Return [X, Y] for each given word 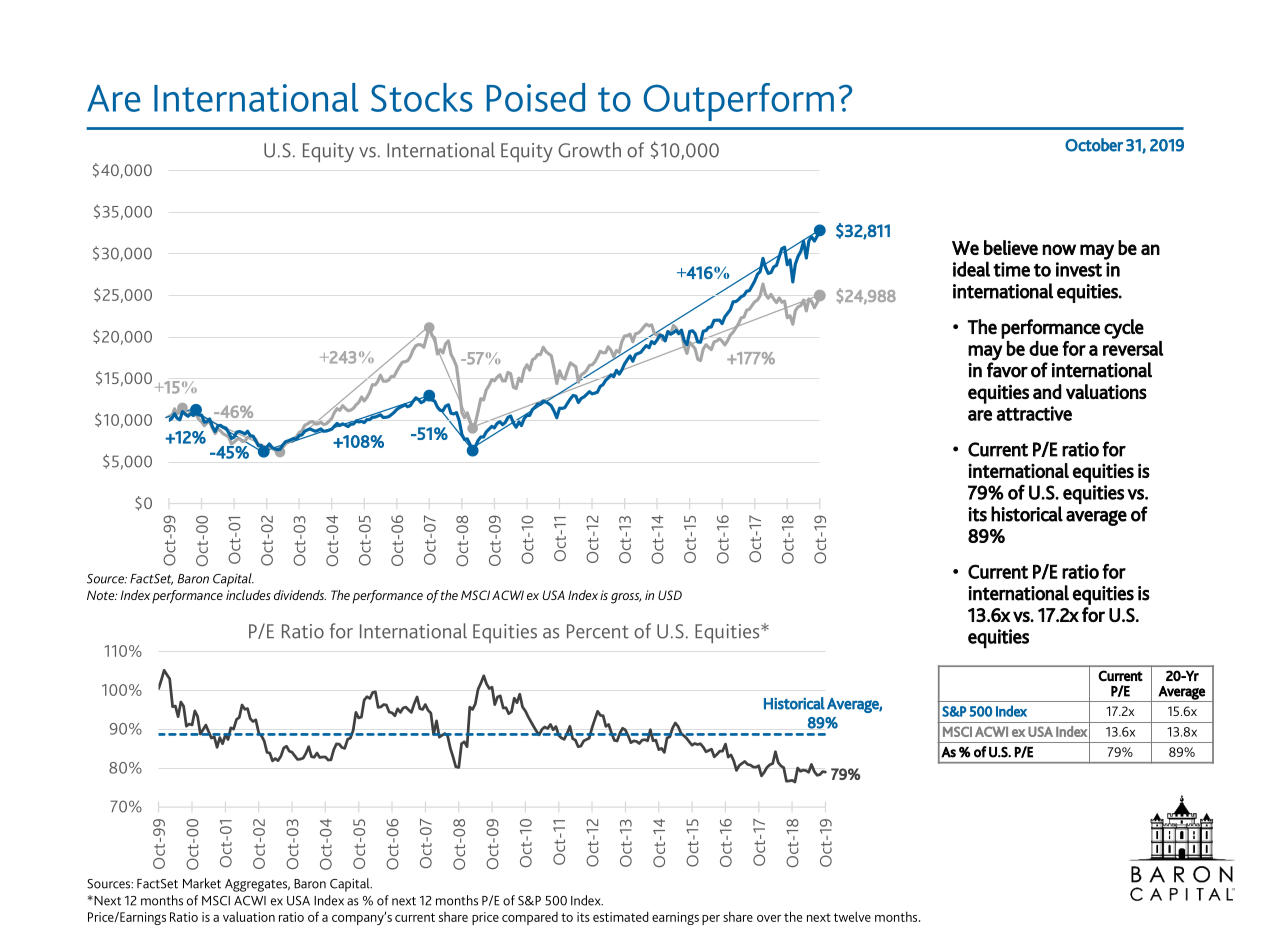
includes [248, 595]
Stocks [422, 97]
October [1094, 145]
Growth [589, 150]
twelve [852, 916]
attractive [1034, 413]
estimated [621, 916]
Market [202, 883]
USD [670, 595]
